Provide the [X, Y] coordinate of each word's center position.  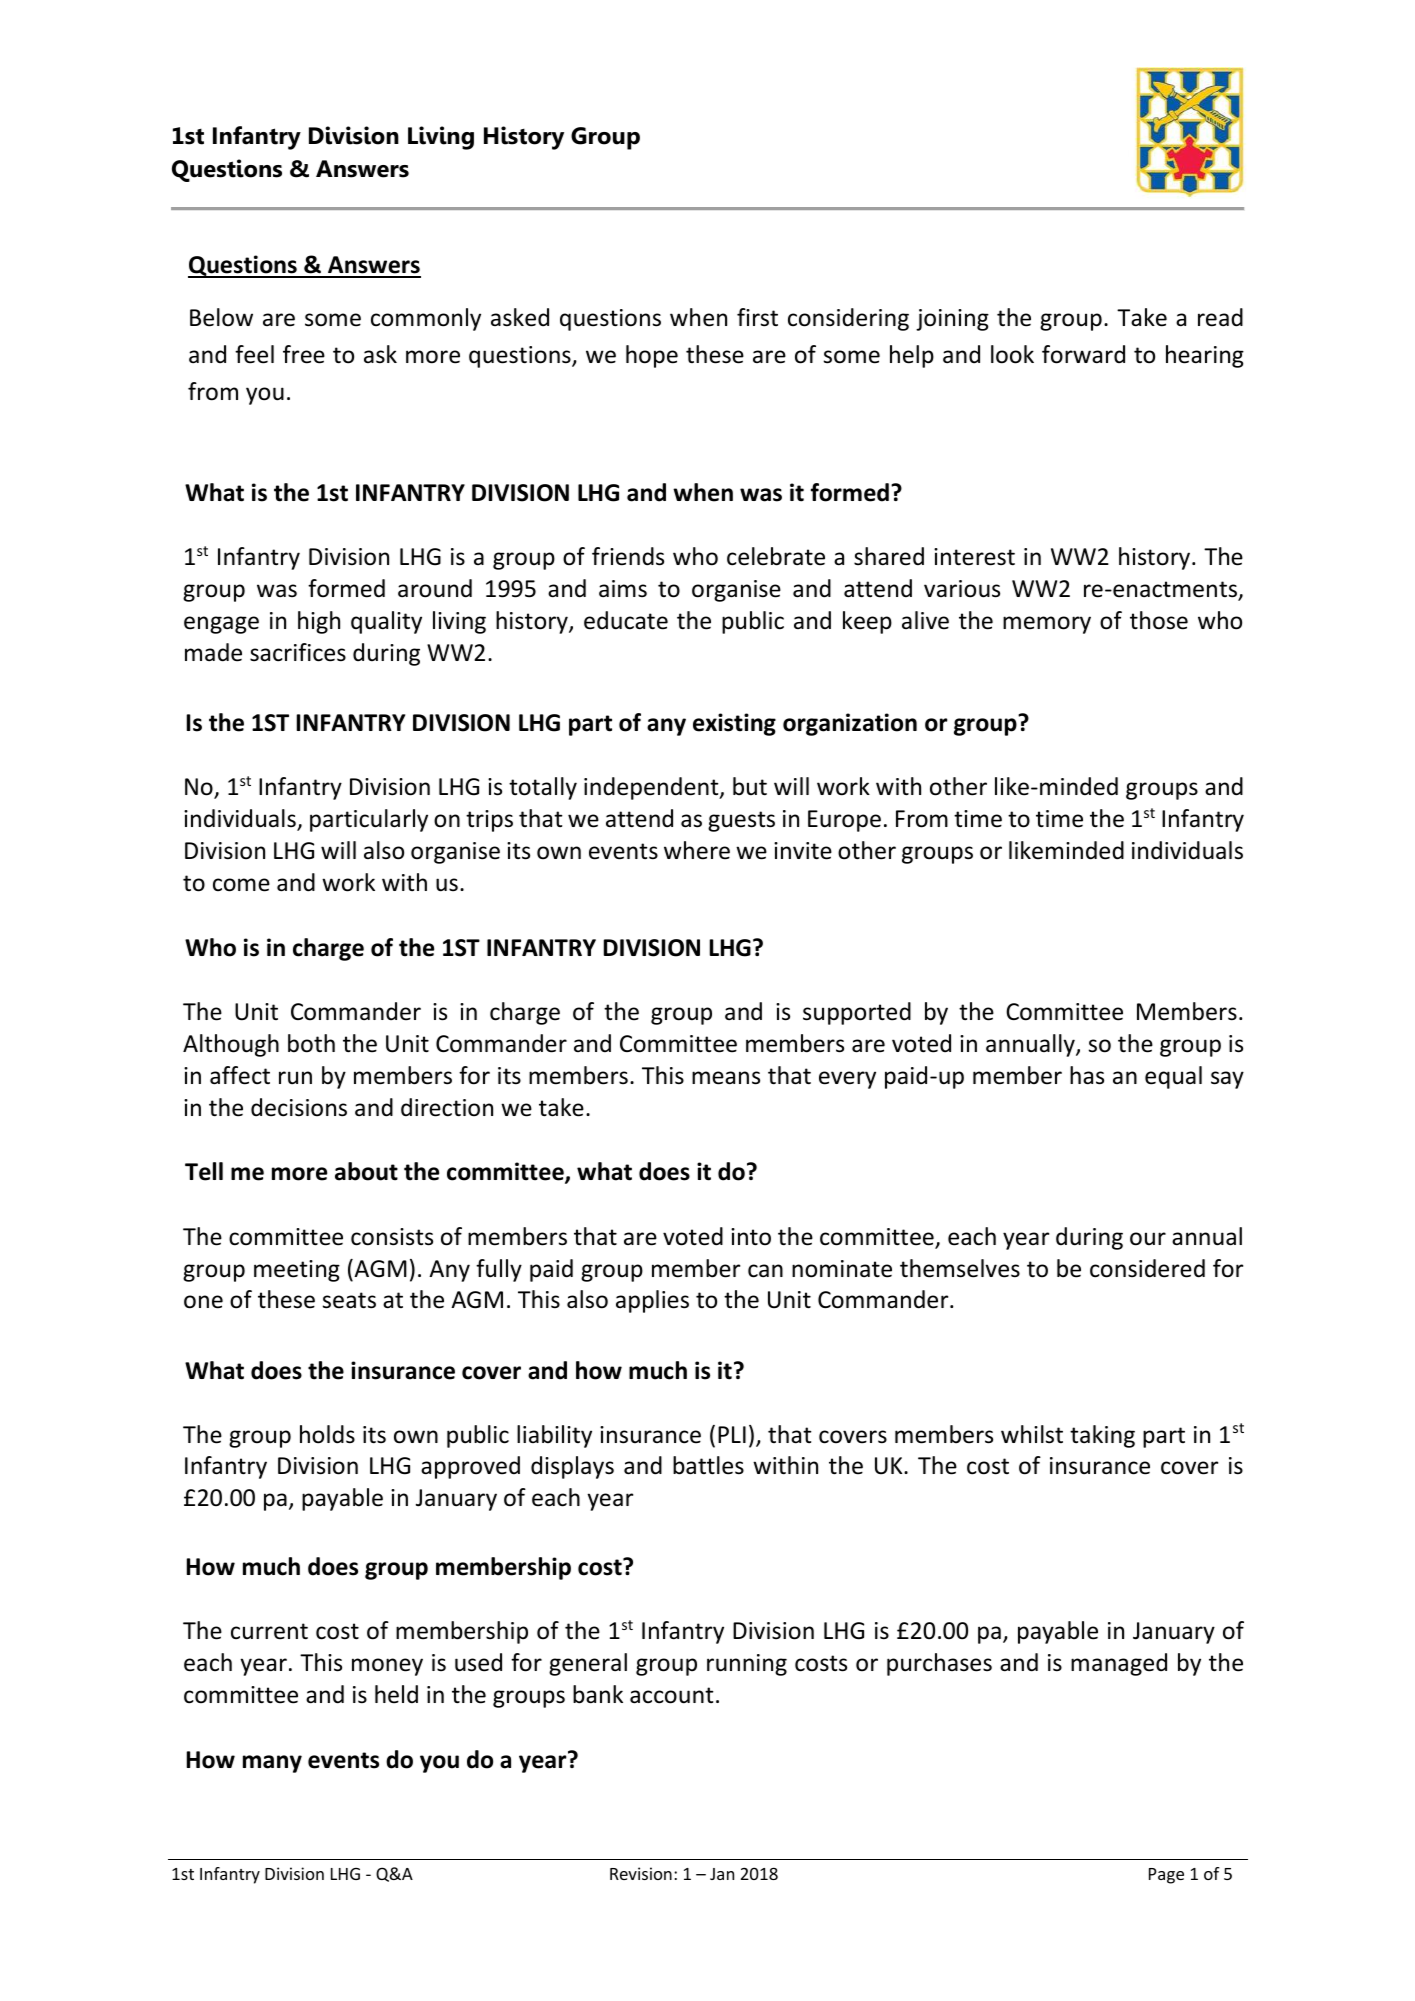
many [272, 1764]
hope [652, 356]
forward [1083, 354]
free [304, 354]
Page [1166, 1876]
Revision [641, 1873]
